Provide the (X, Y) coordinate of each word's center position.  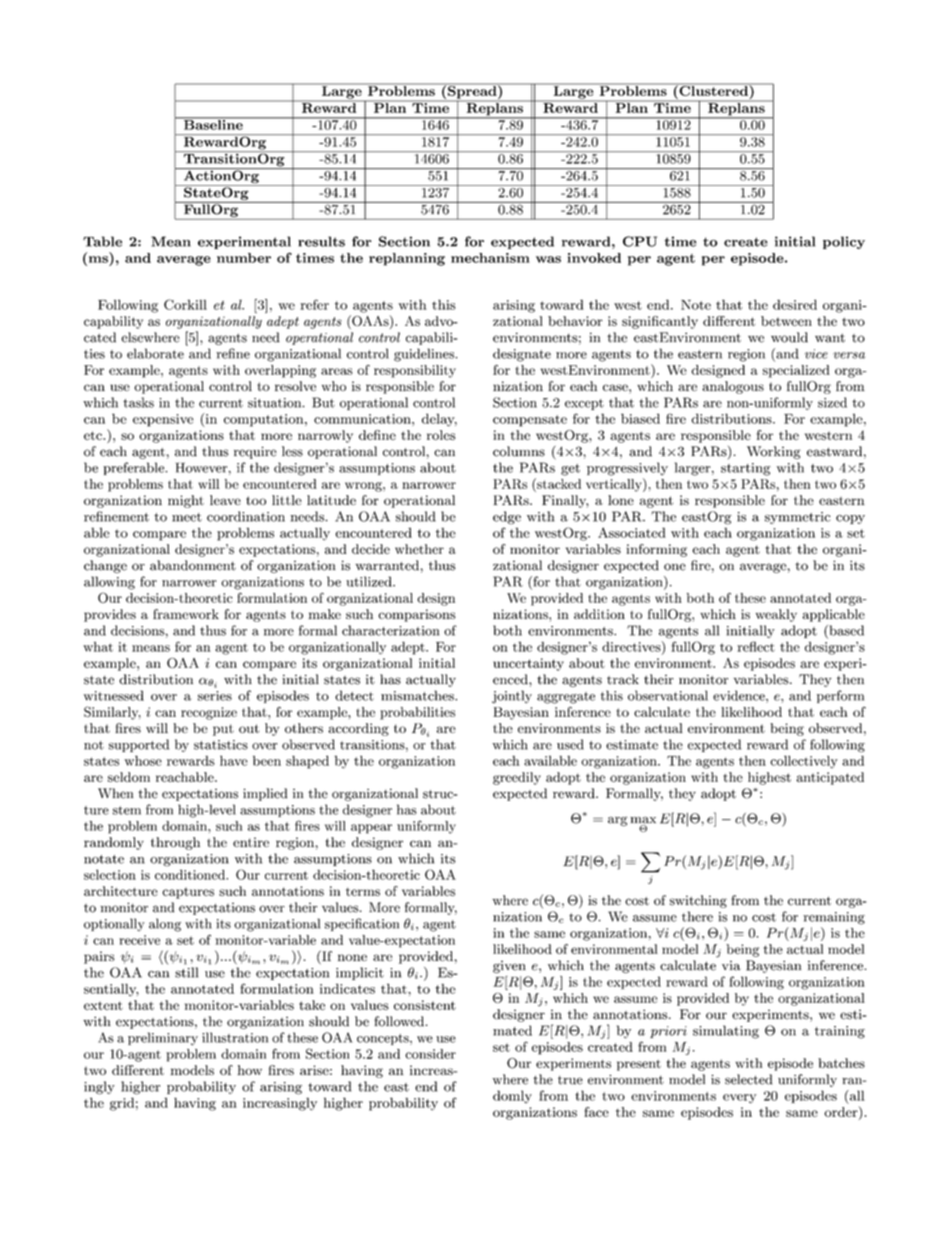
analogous (733, 387)
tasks (138, 402)
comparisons (417, 615)
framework (186, 614)
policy (844, 242)
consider (430, 1054)
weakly (776, 615)
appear (371, 829)
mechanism (490, 258)
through (175, 843)
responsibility (415, 371)
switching (698, 901)
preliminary (163, 1039)
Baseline (213, 123)
